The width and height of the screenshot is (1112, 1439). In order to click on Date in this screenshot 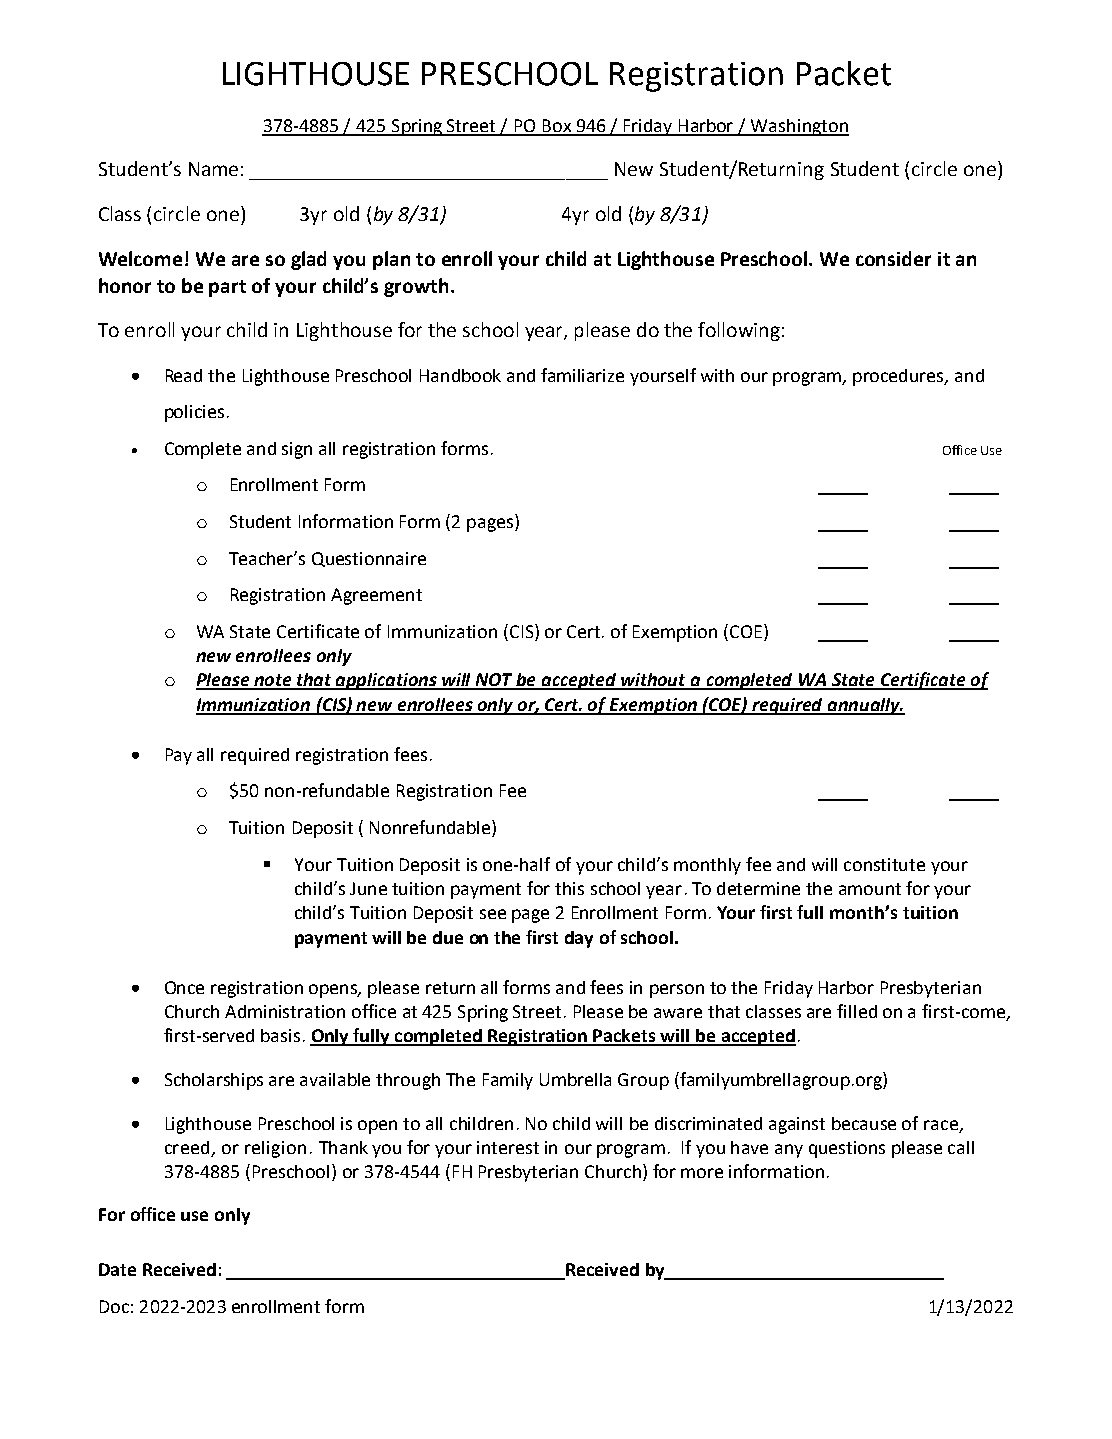, I will do `click(117, 1269)`.
